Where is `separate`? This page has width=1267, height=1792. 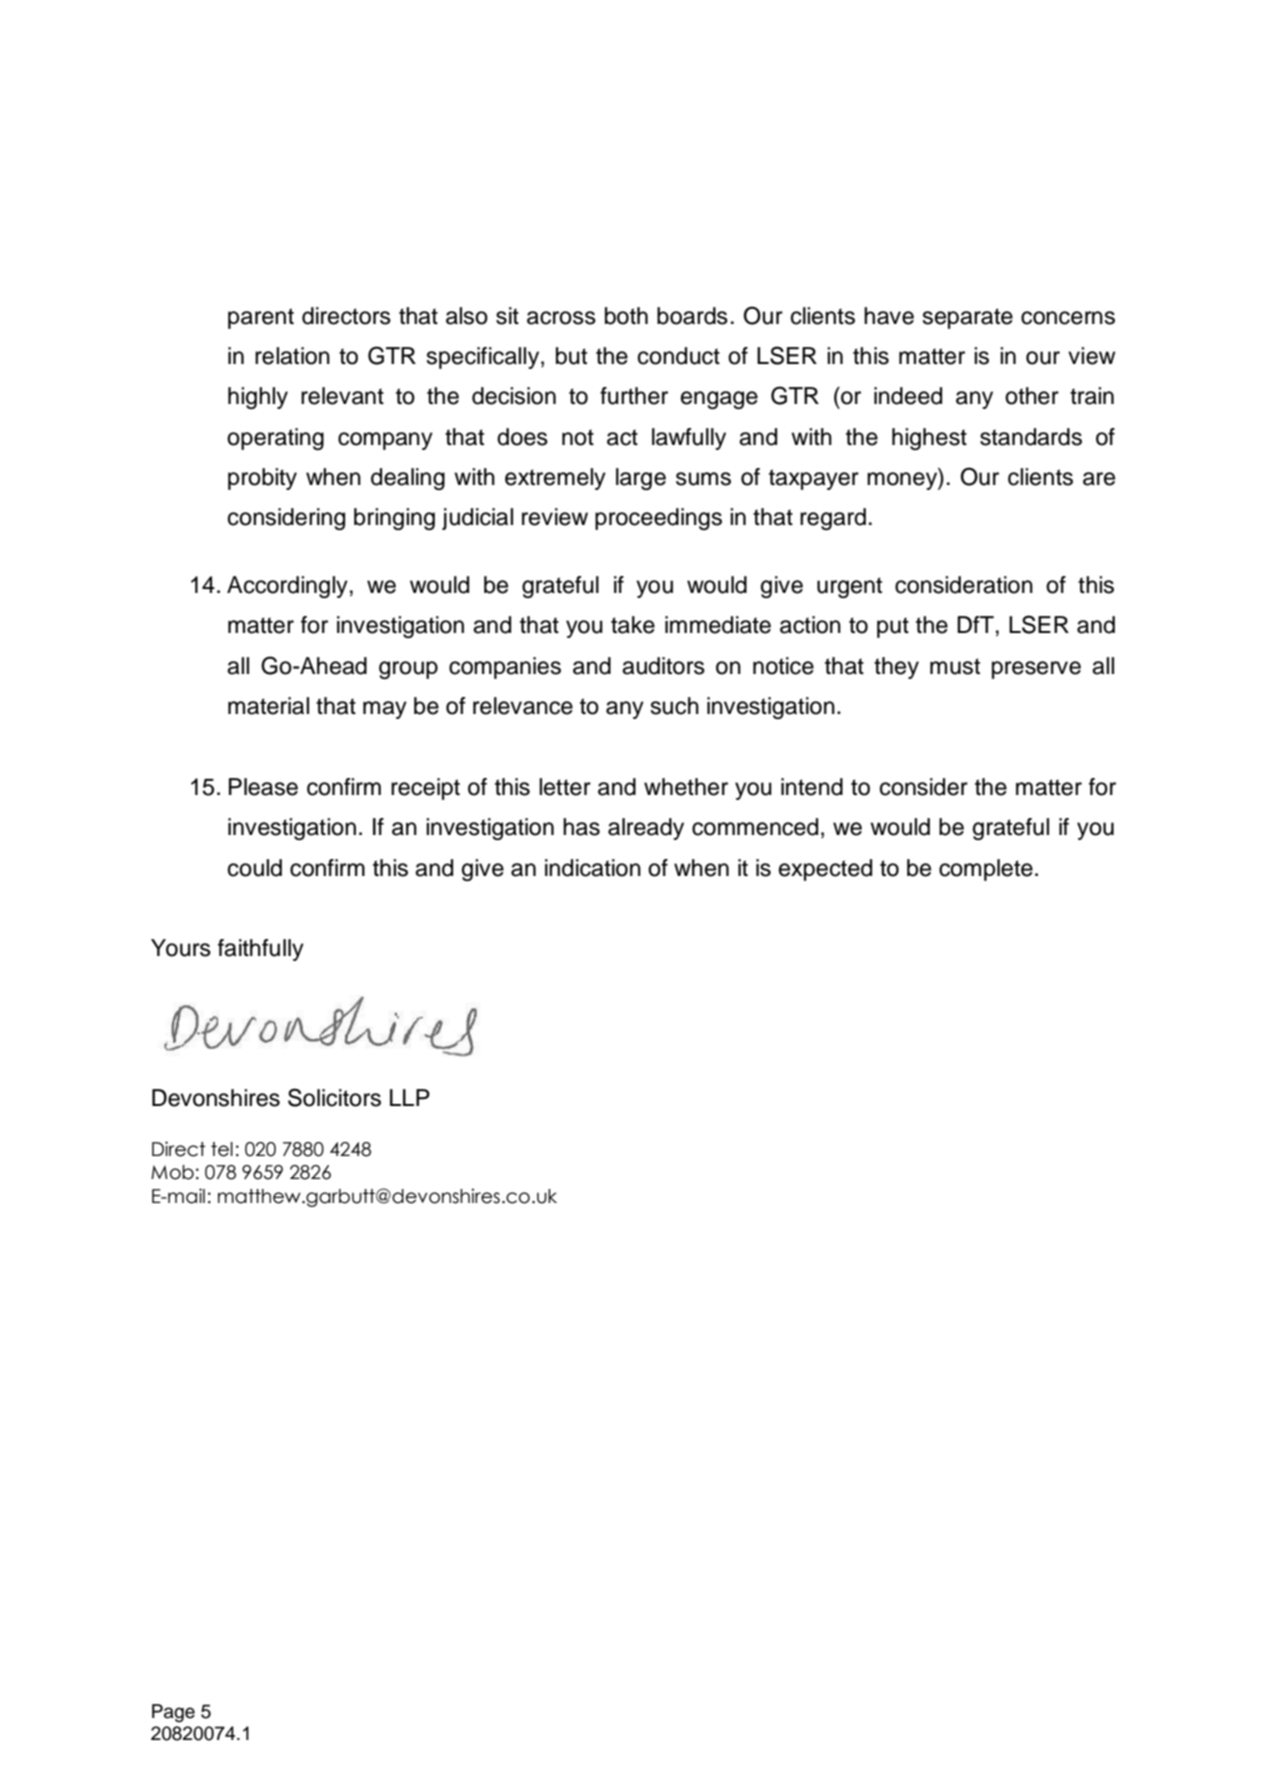
separate is located at coordinates (968, 318).
